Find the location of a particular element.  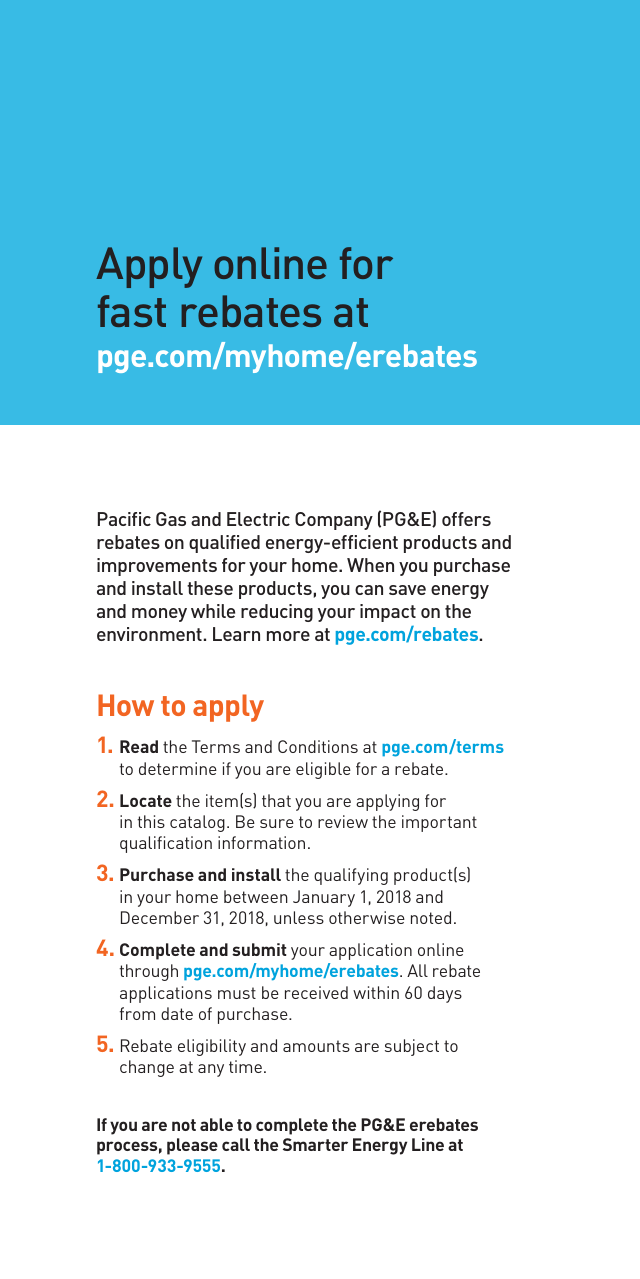

Electric is located at coordinates (258, 519).
